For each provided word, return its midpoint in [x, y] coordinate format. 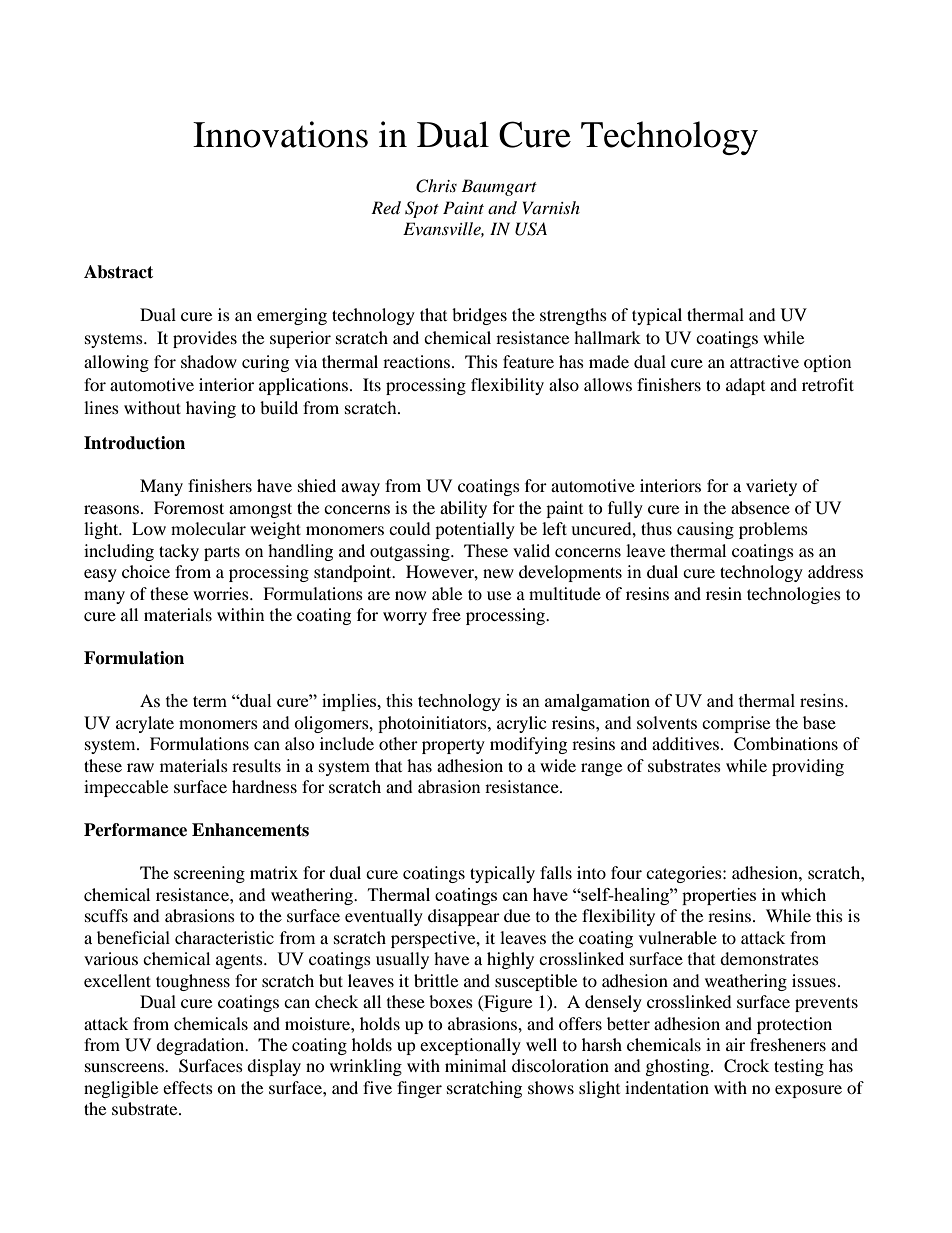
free [446, 614]
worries [222, 593]
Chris [436, 186]
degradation [201, 1046]
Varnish [551, 207]
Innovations [280, 134]
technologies [794, 595]
